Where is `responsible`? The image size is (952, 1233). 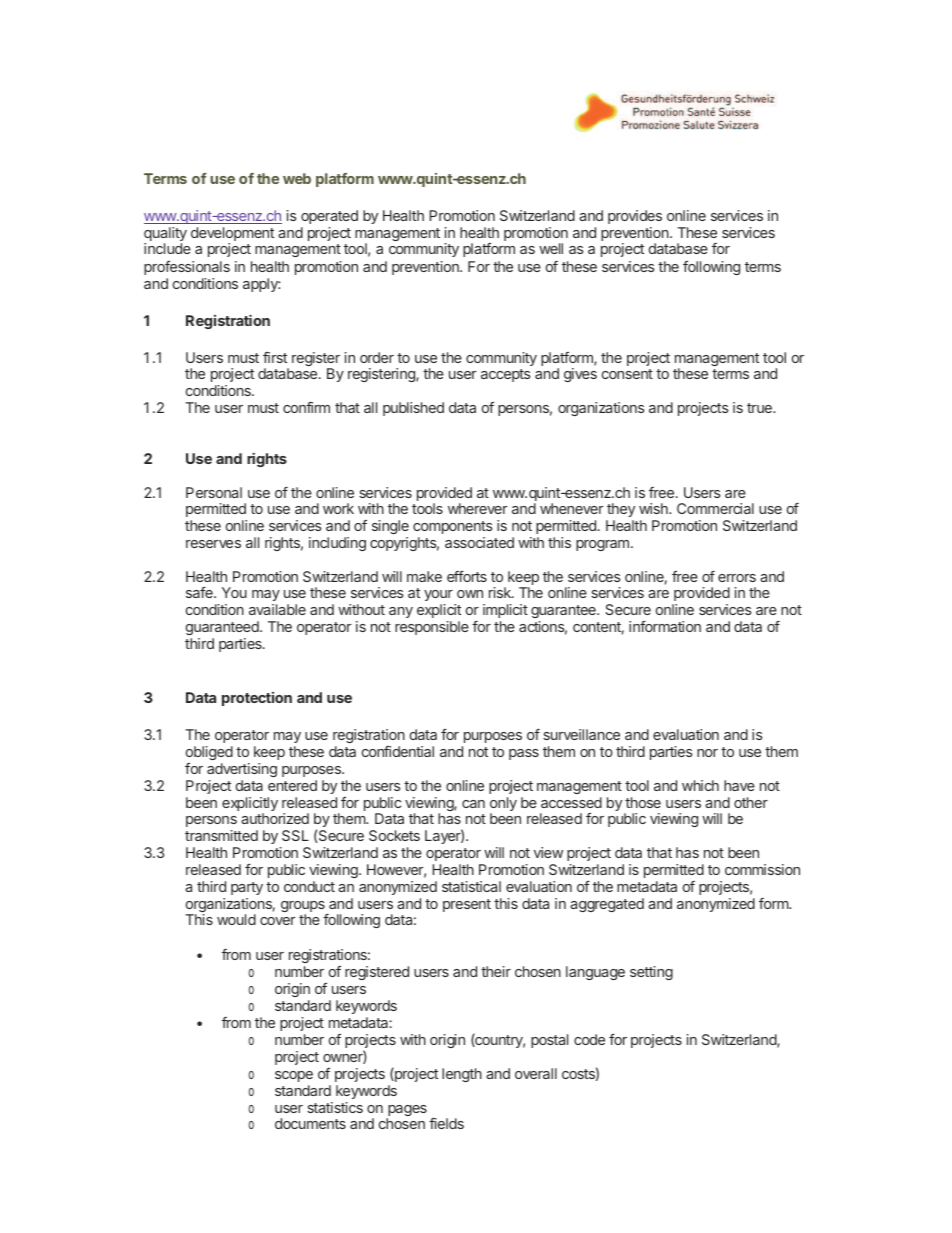 responsible is located at coordinates (432, 628).
